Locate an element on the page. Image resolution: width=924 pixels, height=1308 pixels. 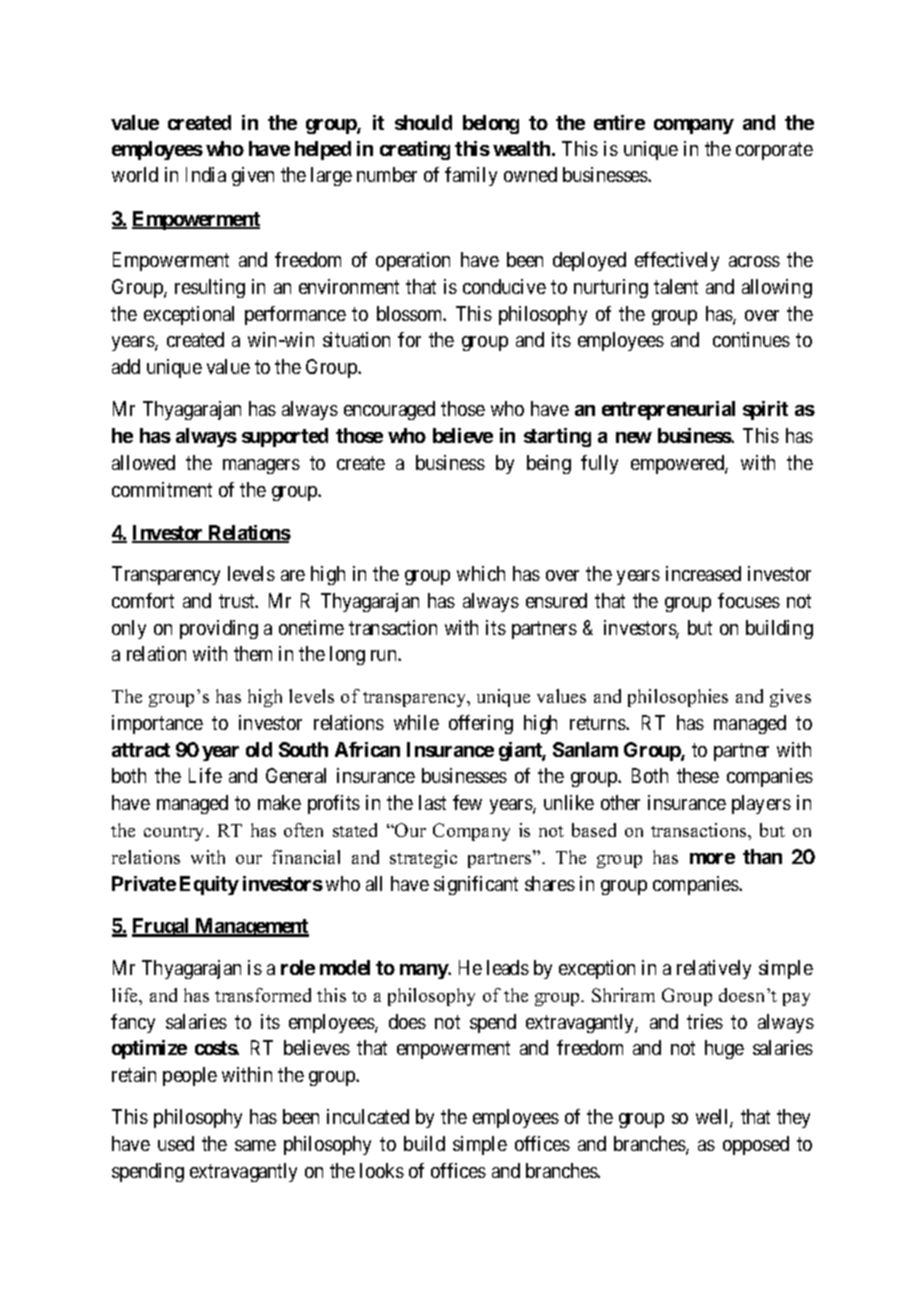
providing is located at coordinates (219, 629).
